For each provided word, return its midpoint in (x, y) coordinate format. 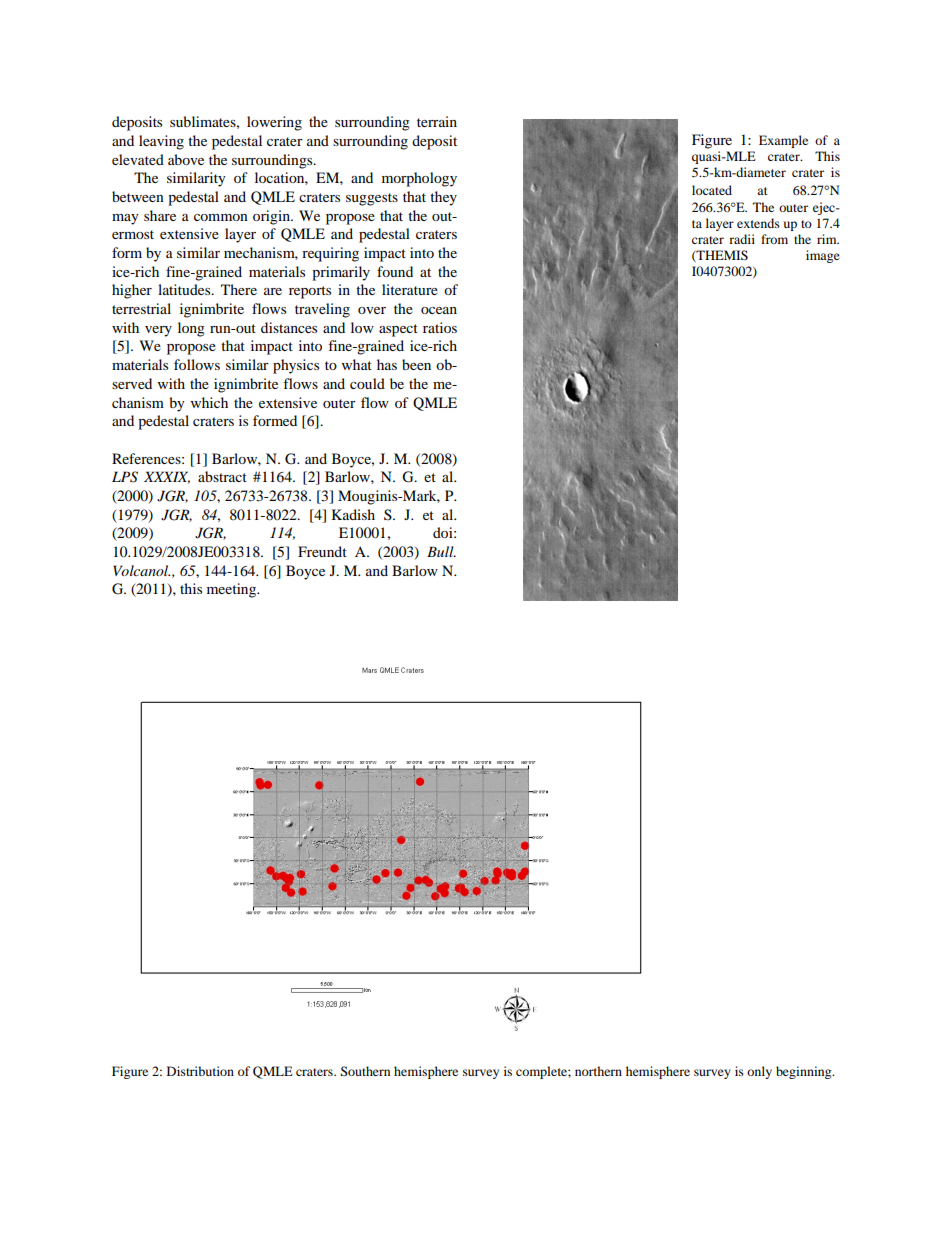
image (823, 256)
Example (783, 141)
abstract (222, 476)
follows (197, 364)
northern (598, 1071)
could (367, 383)
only (759, 1072)
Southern (365, 1071)
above (186, 159)
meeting (233, 590)
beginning (805, 1072)
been (416, 364)
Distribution (200, 1071)
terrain (437, 121)
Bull (441, 551)
